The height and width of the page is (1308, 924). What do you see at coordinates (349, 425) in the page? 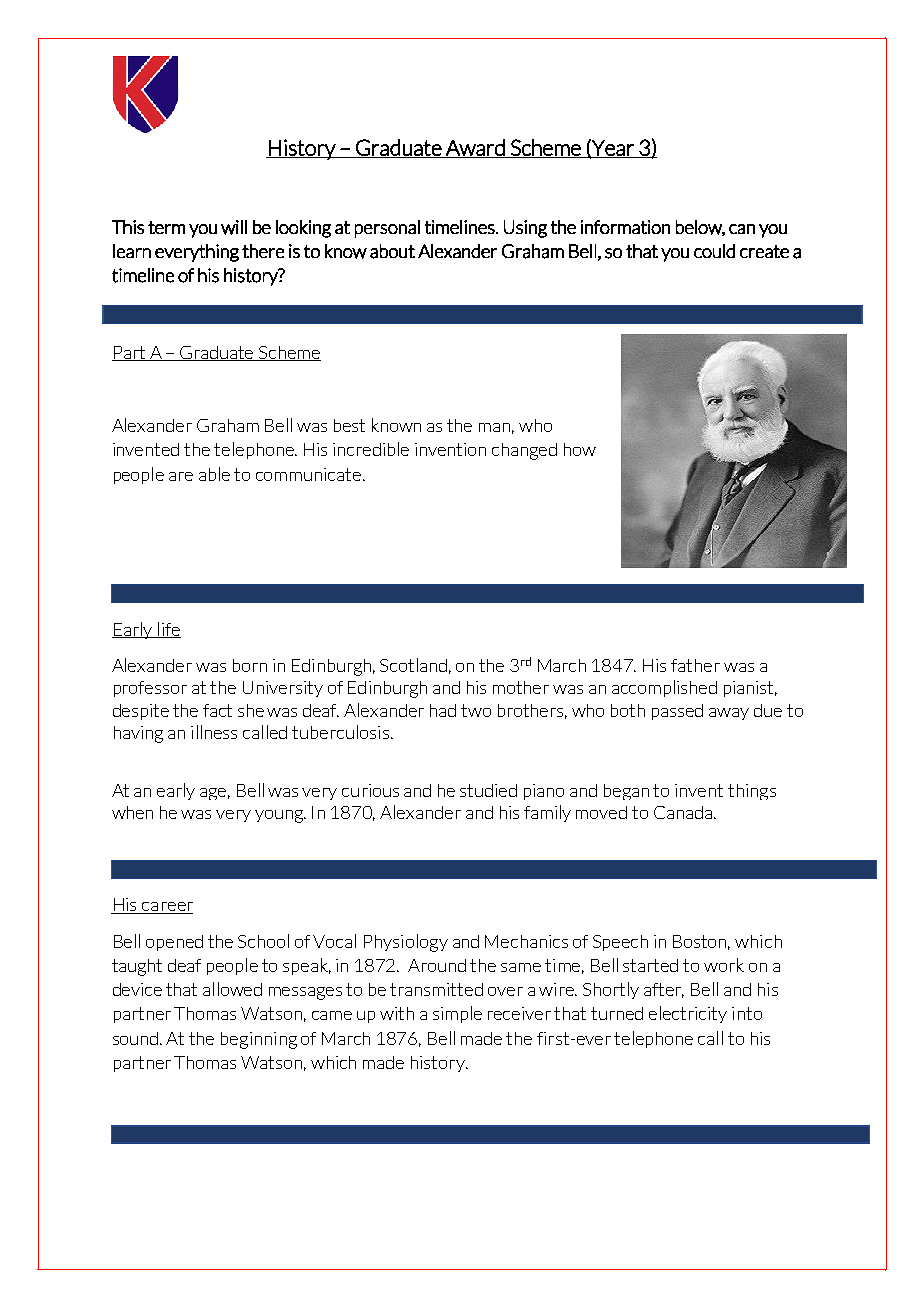
I see `best` at bounding box center [349, 425].
